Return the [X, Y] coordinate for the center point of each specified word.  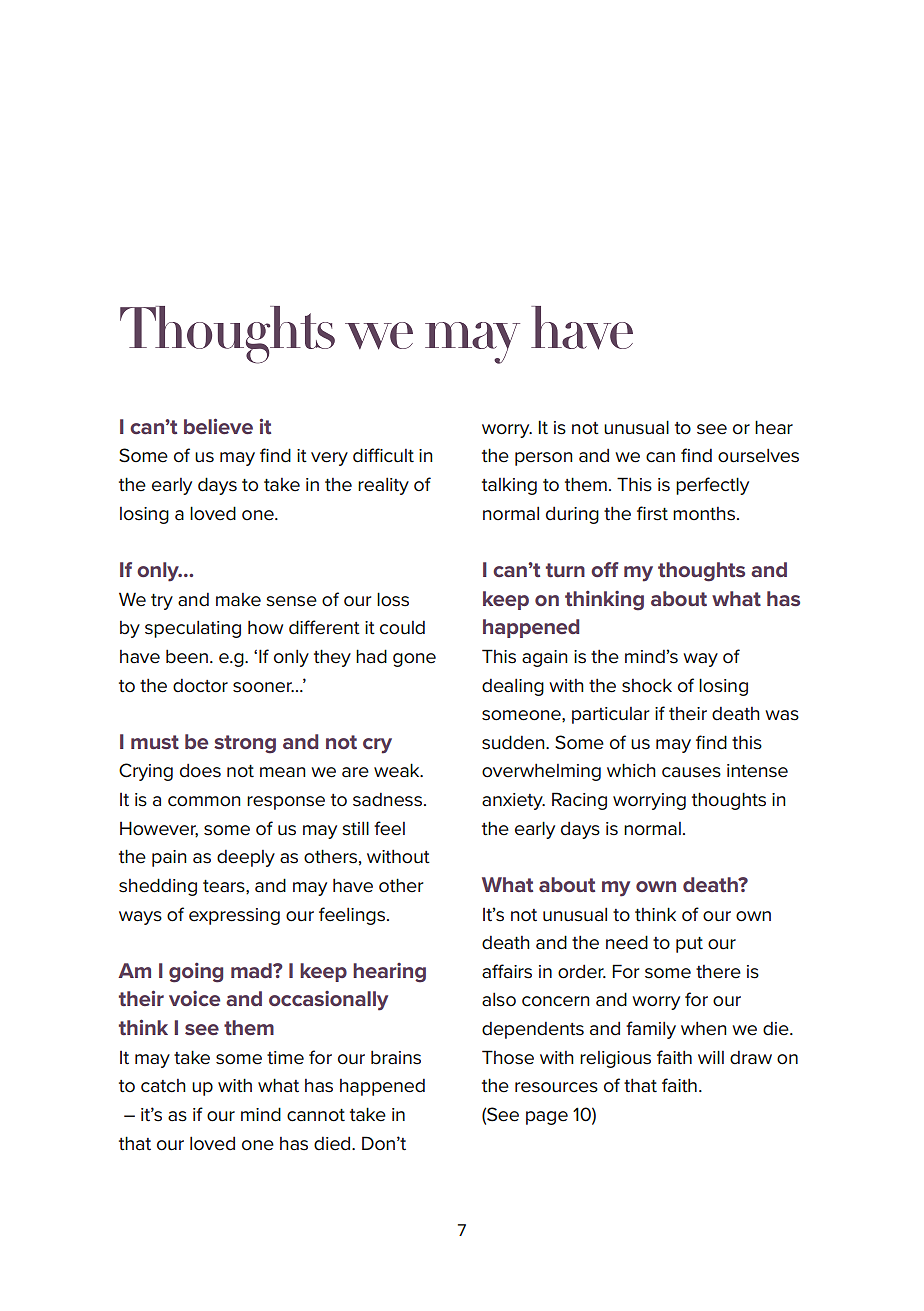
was [782, 715]
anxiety [513, 801]
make [238, 600]
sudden [514, 742]
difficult [383, 455]
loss [393, 599]
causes [691, 772]
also [499, 999]
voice [194, 998]
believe [218, 426]
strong [245, 744]
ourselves [758, 455]
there [718, 972]
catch [163, 1086]
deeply [246, 858]
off [605, 569]
